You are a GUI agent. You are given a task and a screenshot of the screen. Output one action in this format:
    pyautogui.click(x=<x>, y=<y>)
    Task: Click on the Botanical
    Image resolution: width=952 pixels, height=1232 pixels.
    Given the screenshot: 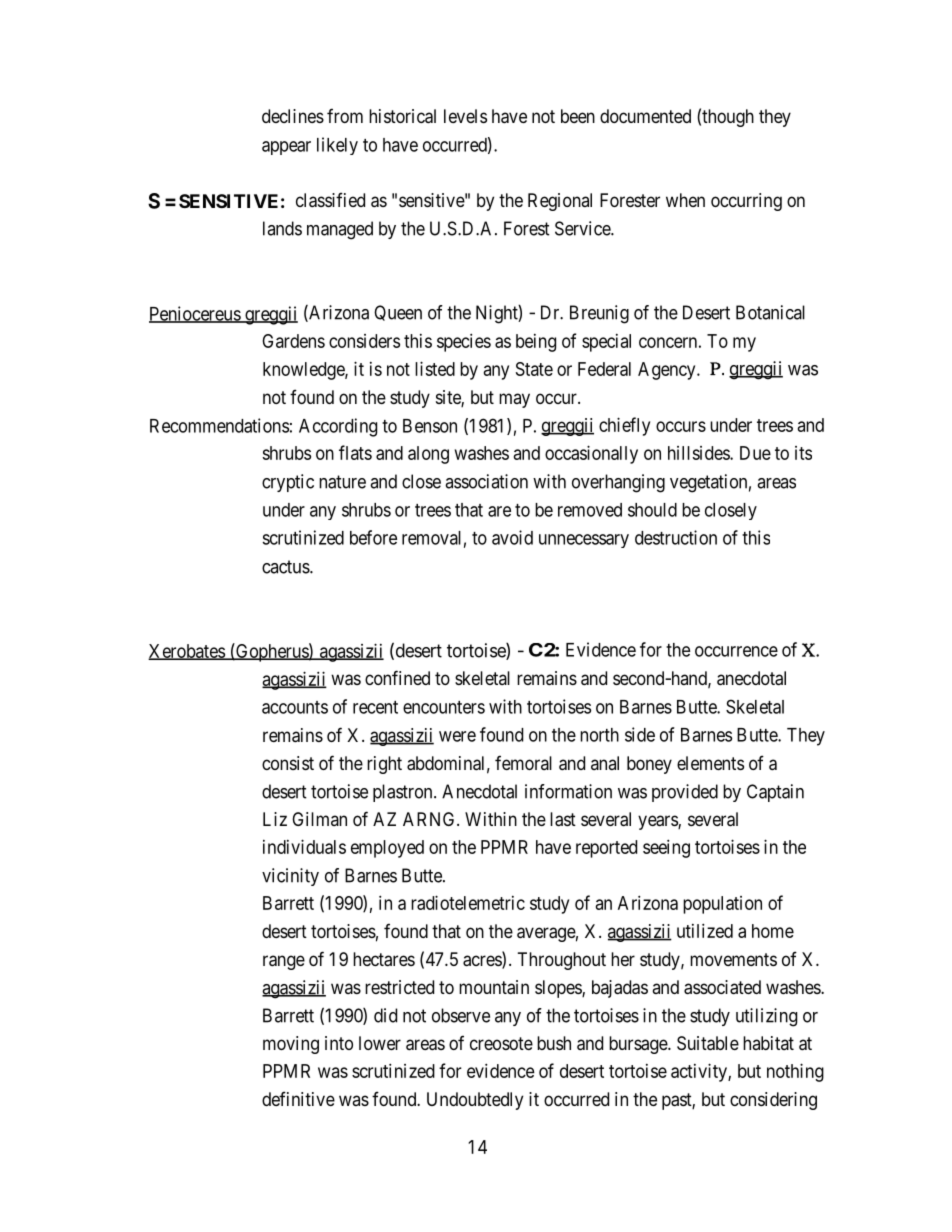 What is the action you would take?
    pyautogui.click(x=770, y=312)
